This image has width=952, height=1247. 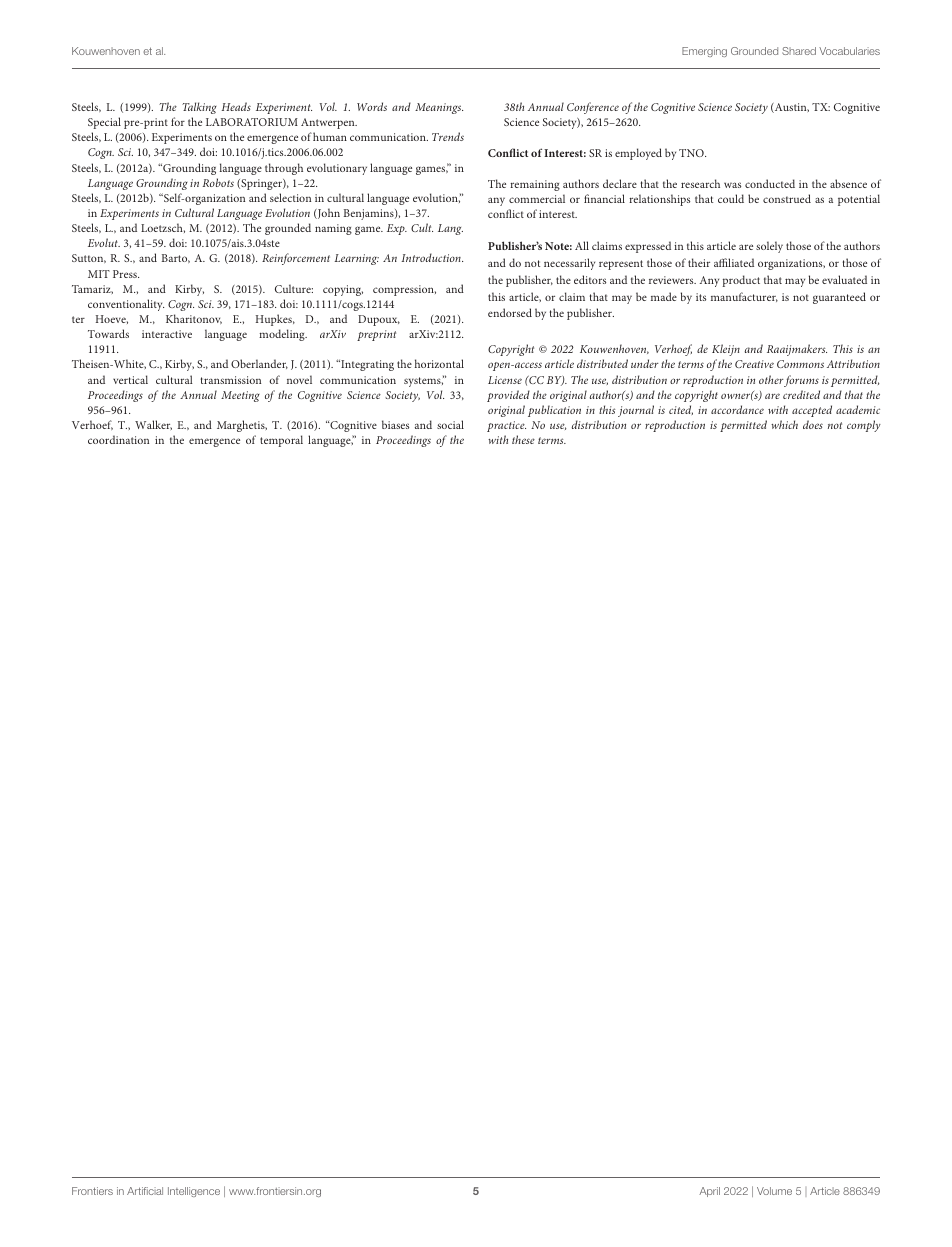 What do you see at coordinates (784, 424) in the image?
I see `which` at bounding box center [784, 424].
